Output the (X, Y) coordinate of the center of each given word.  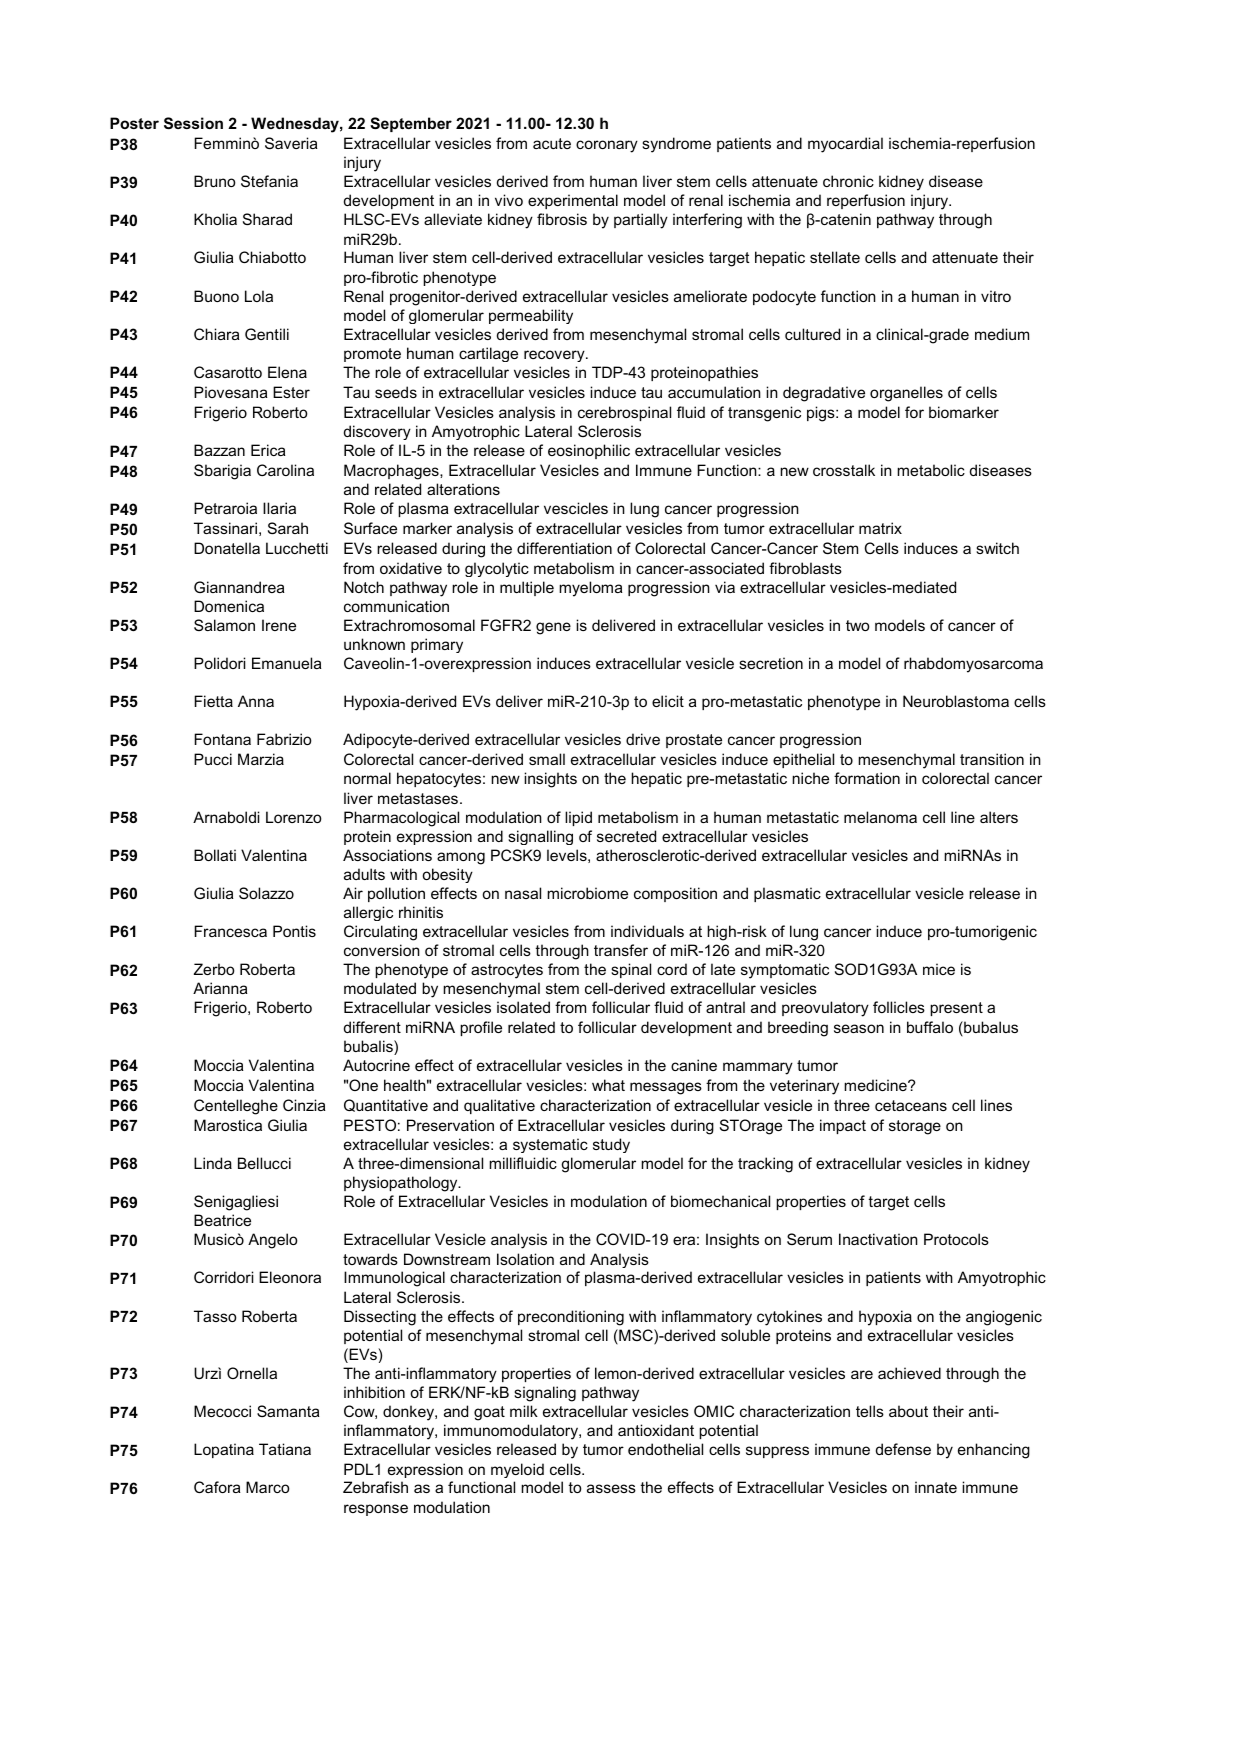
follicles (899, 1007)
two (858, 625)
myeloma (591, 589)
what (608, 1085)
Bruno (215, 181)
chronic (848, 181)
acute (552, 143)
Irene (279, 625)
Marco (268, 1487)
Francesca (230, 931)
